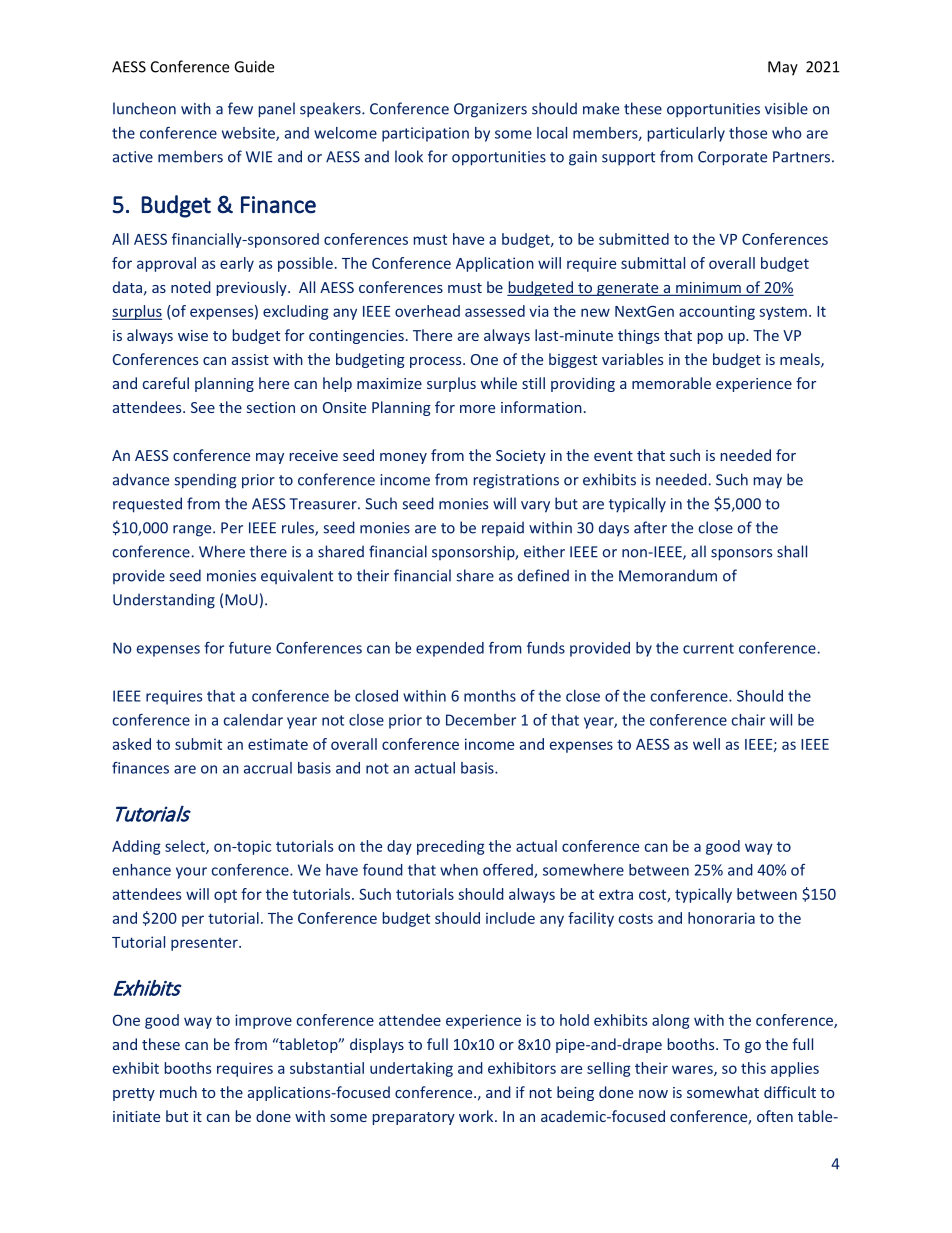  I want to click on section, so click(271, 407).
